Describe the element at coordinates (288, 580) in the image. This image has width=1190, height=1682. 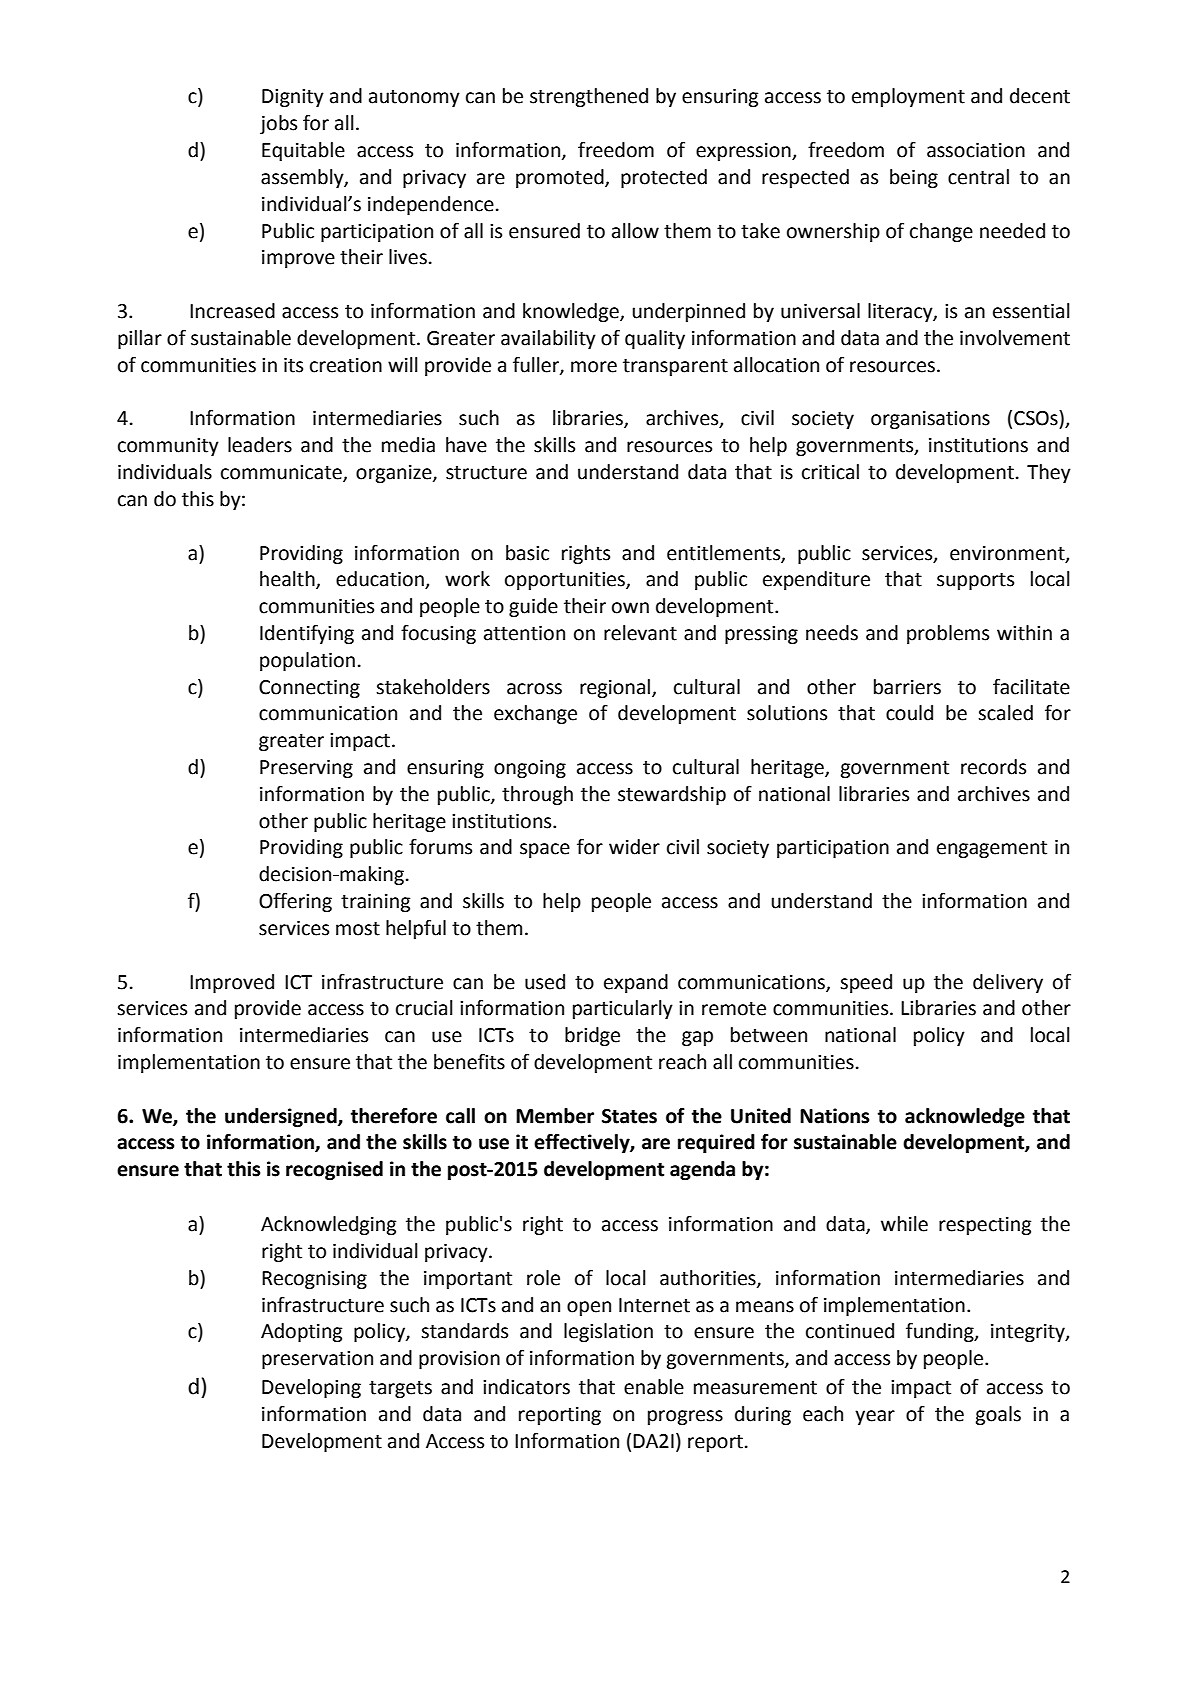
I see `health` at that location.
